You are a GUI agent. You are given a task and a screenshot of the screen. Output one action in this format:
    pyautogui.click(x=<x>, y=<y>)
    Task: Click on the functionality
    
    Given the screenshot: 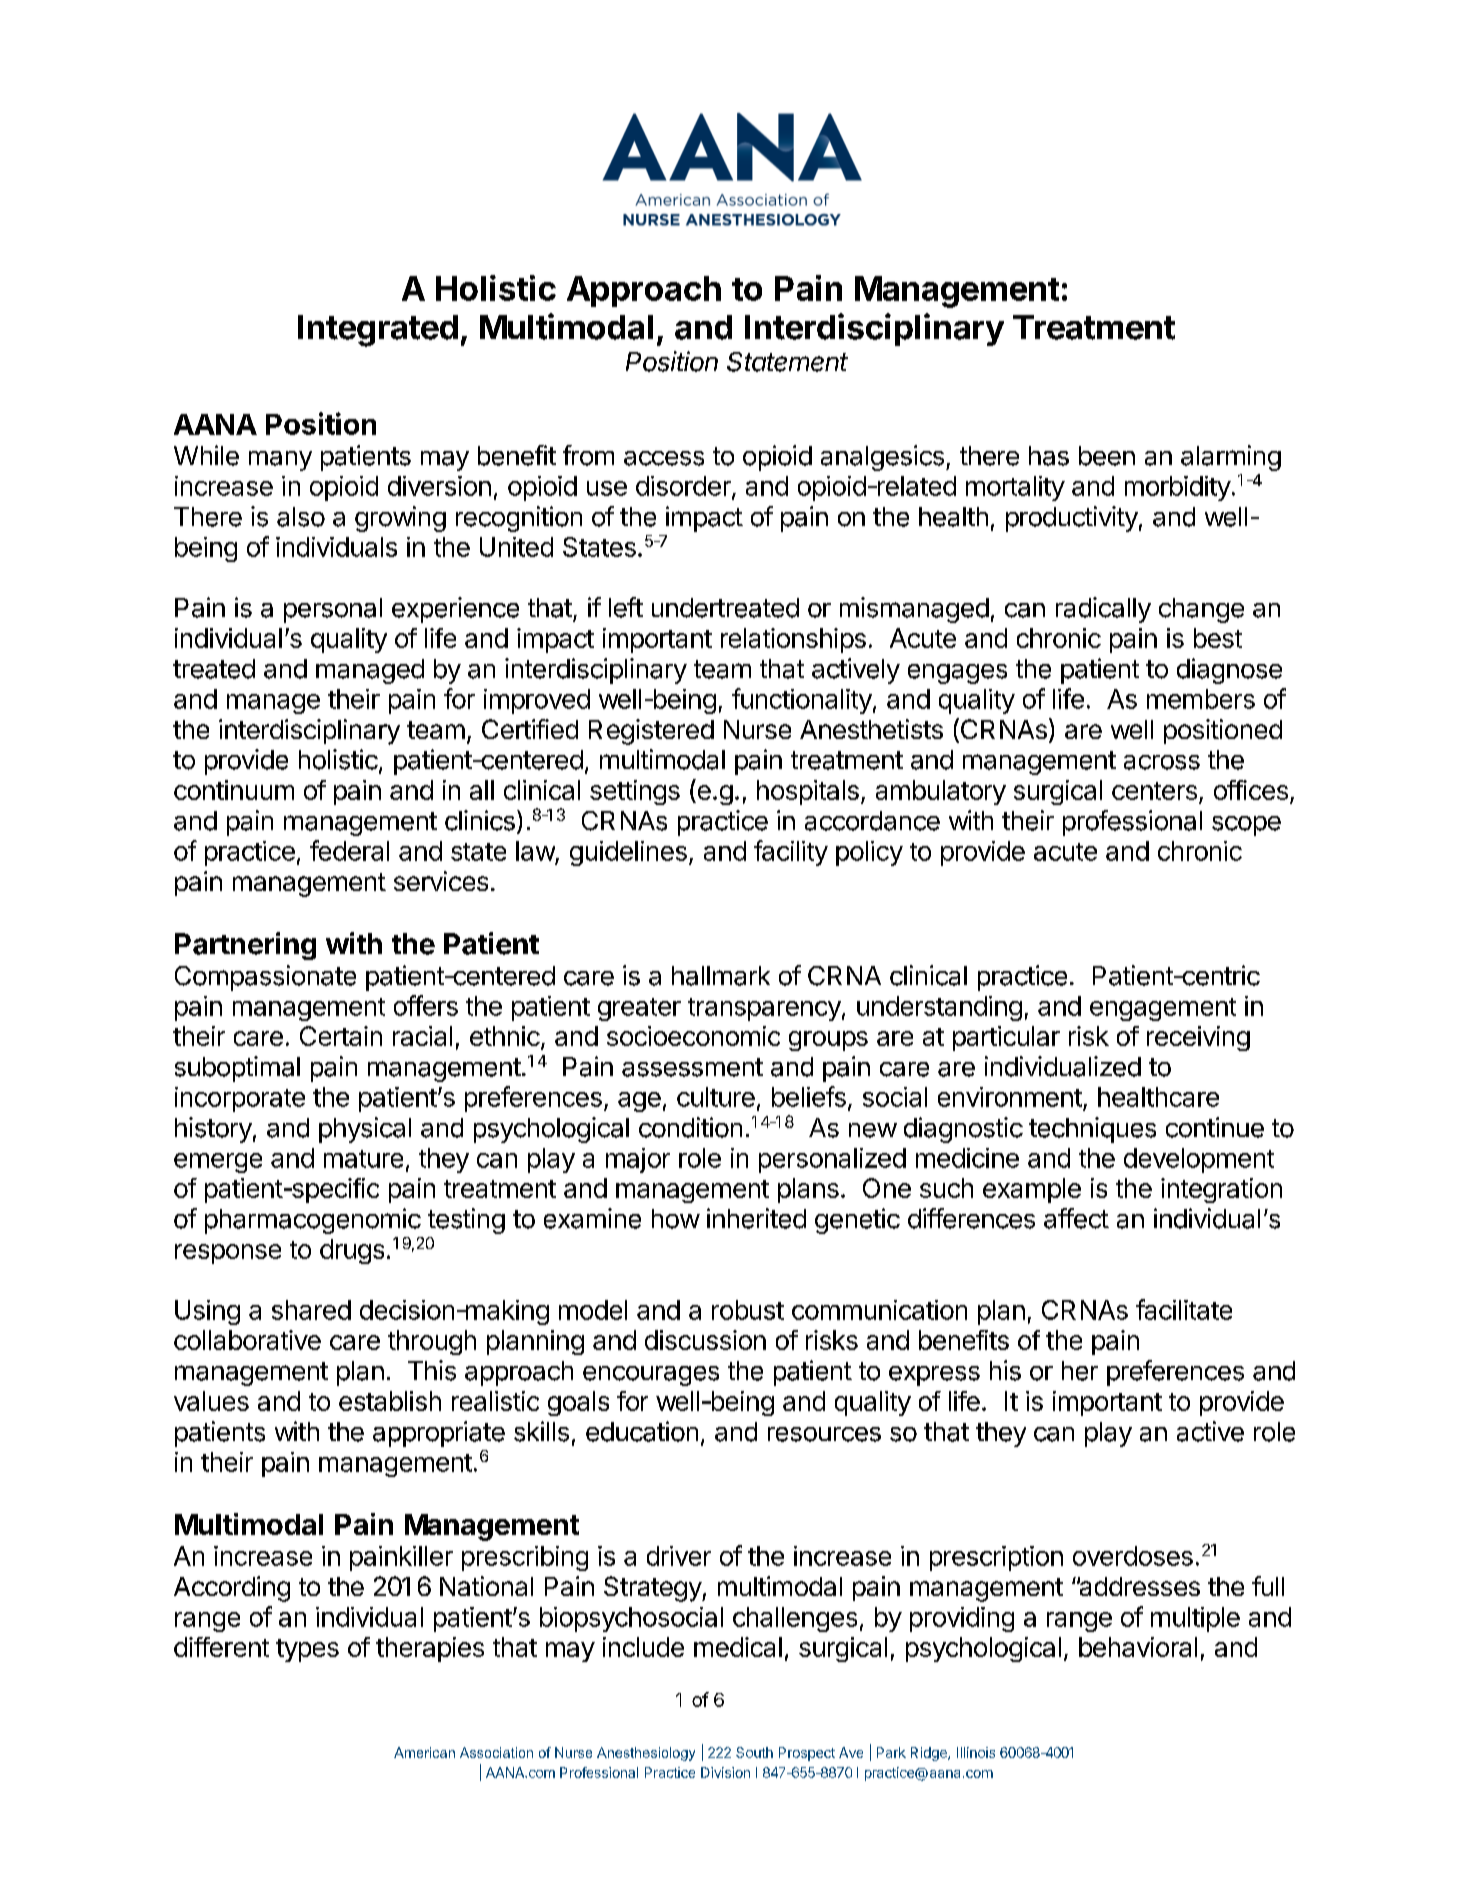 What is the action you would take?
    pyautogui.click(x=802, y=701)
